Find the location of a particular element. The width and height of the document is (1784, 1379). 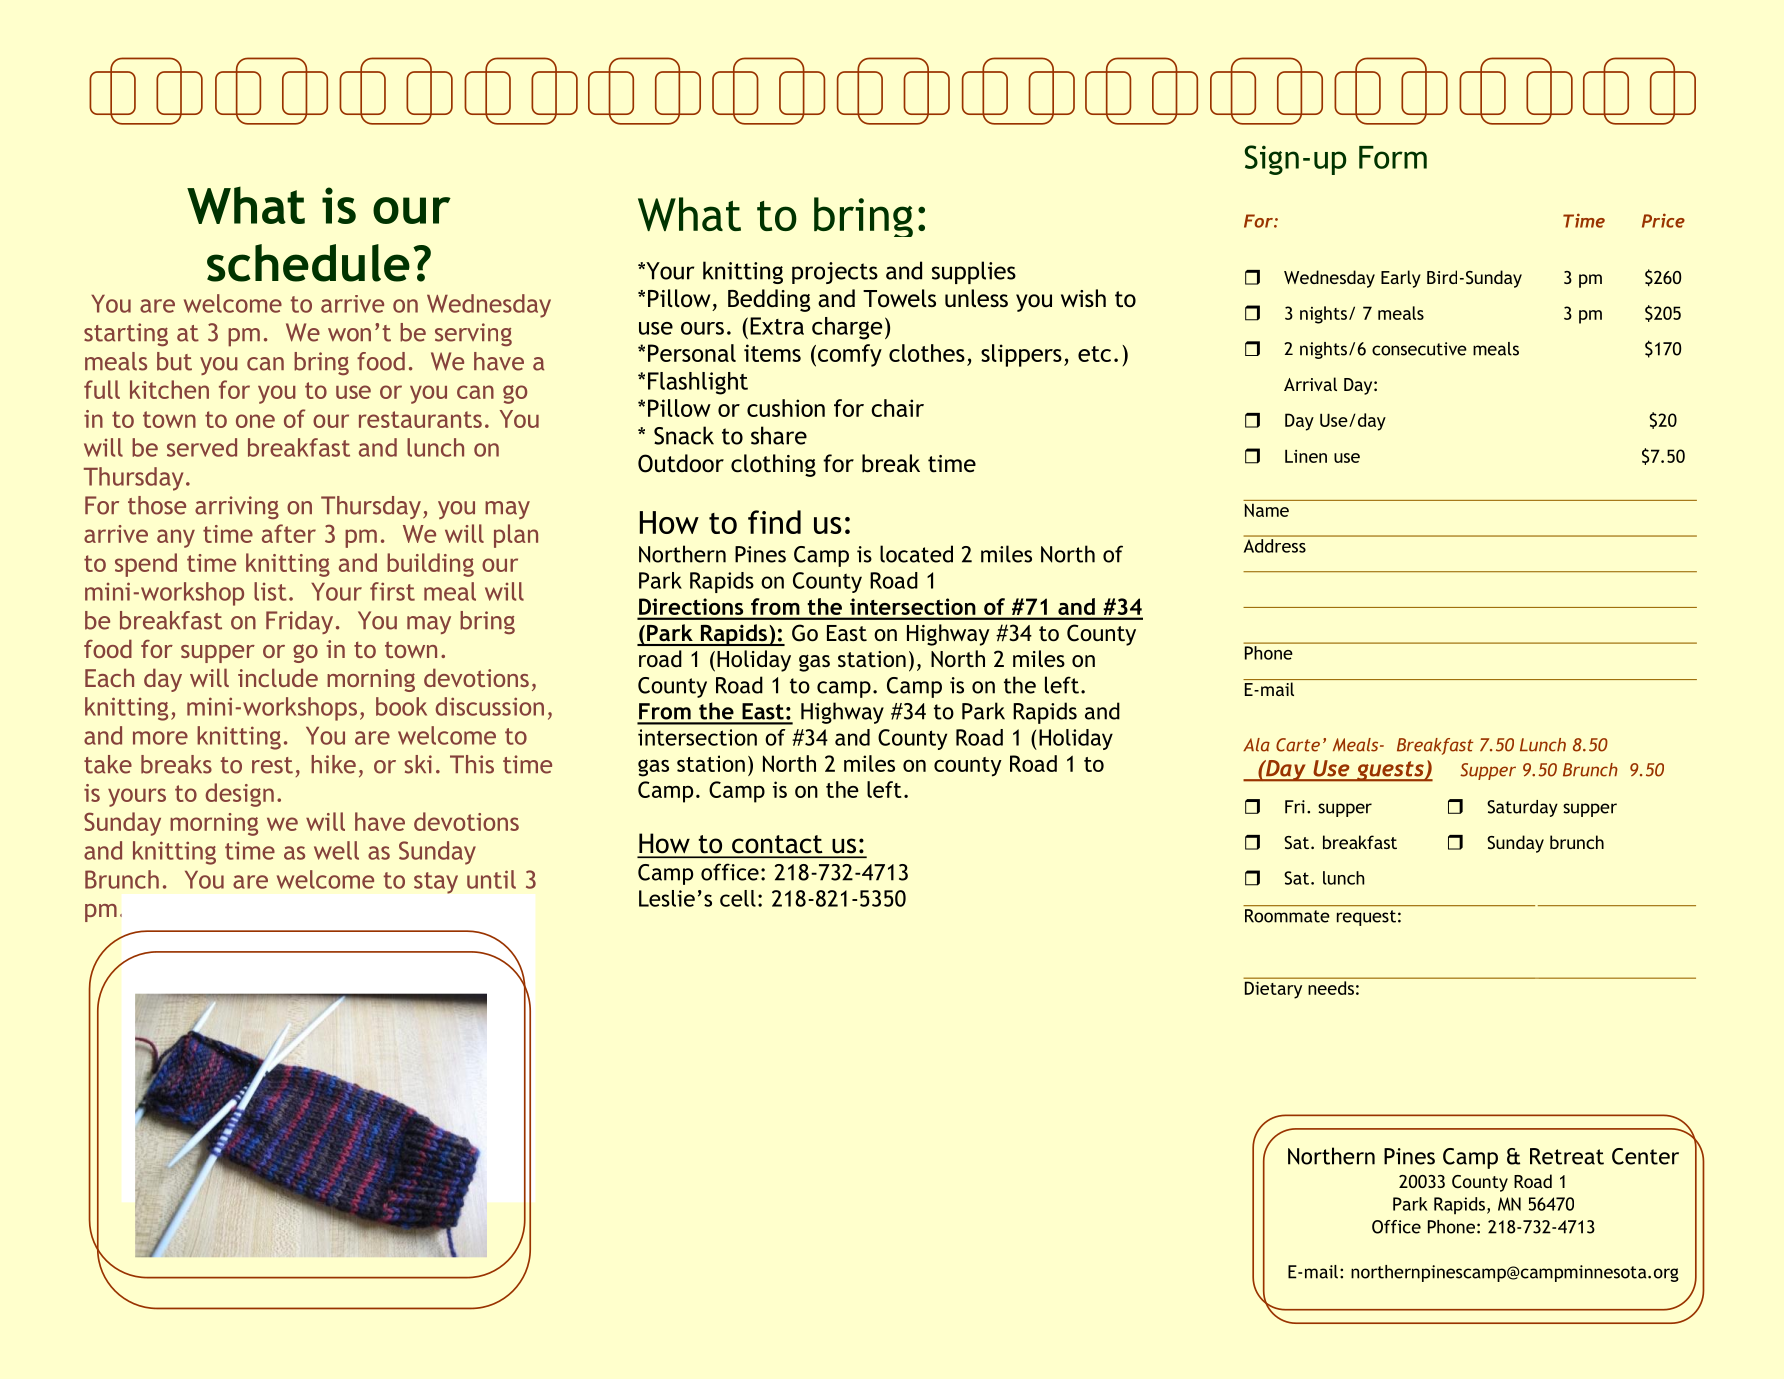

stay is located at coordinates (436, 883).
